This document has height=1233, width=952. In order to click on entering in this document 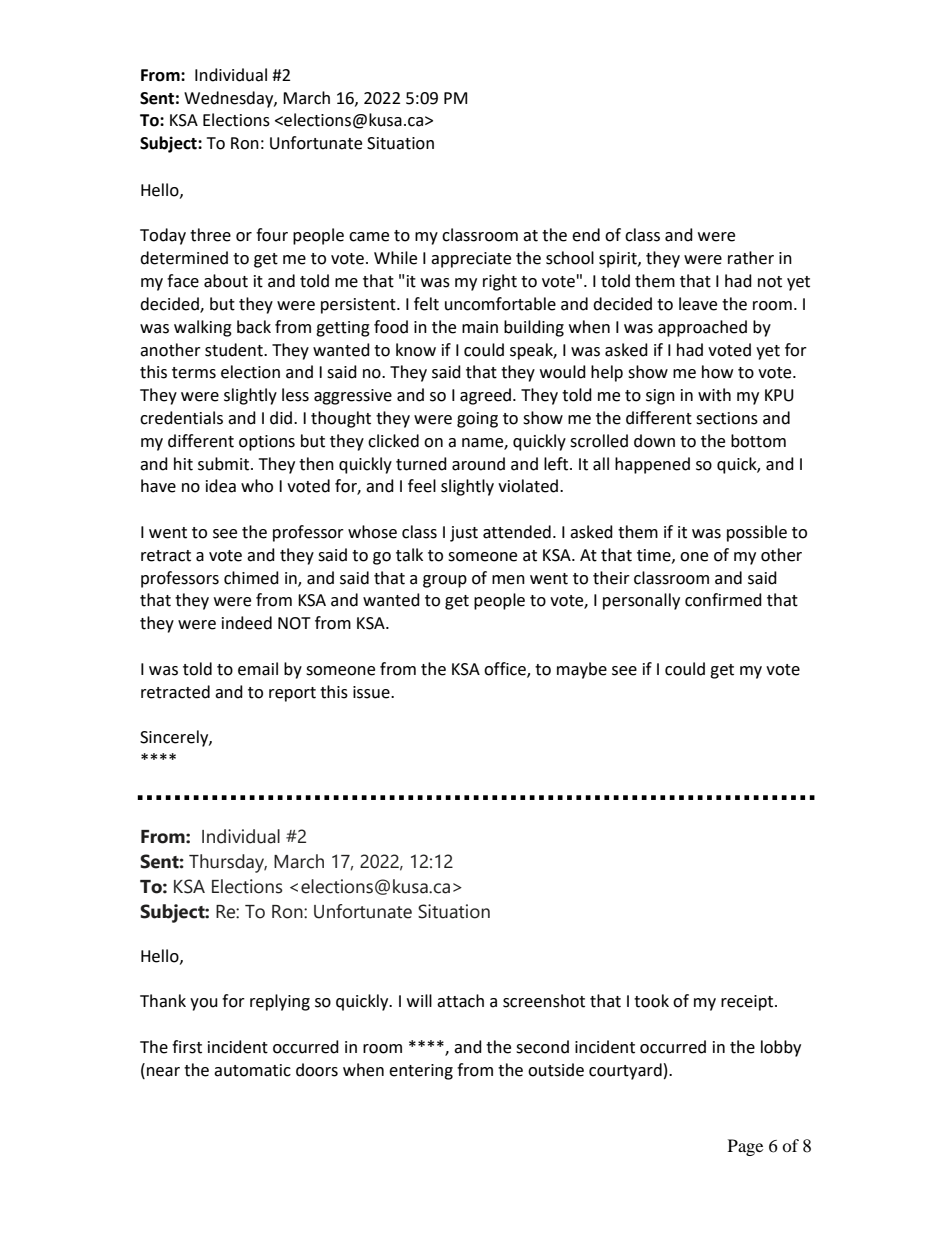, I will do `click(421, 1072)`.
